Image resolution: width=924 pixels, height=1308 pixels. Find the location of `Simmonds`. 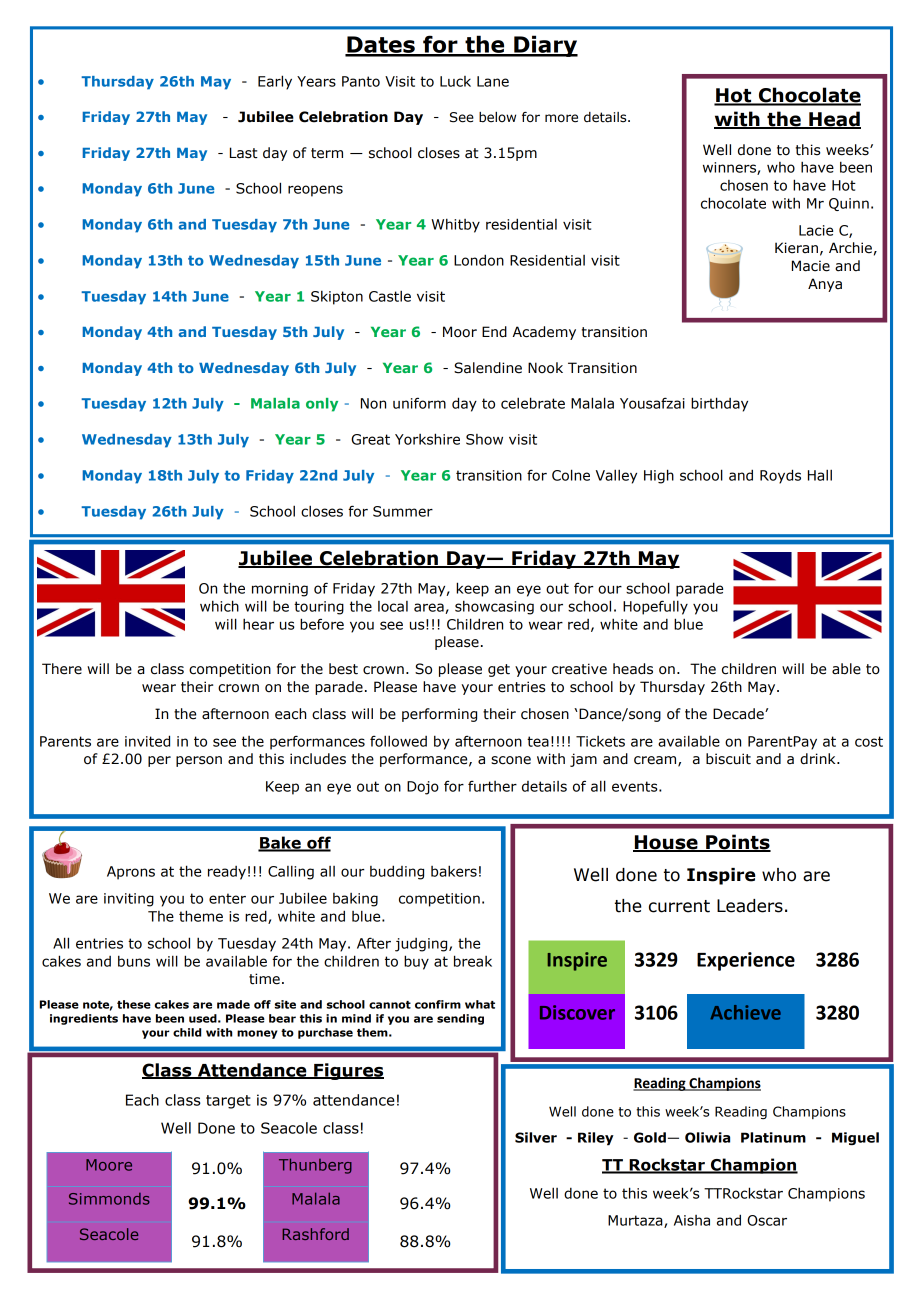

Simmonds is located at coordinates (109, 1199).
